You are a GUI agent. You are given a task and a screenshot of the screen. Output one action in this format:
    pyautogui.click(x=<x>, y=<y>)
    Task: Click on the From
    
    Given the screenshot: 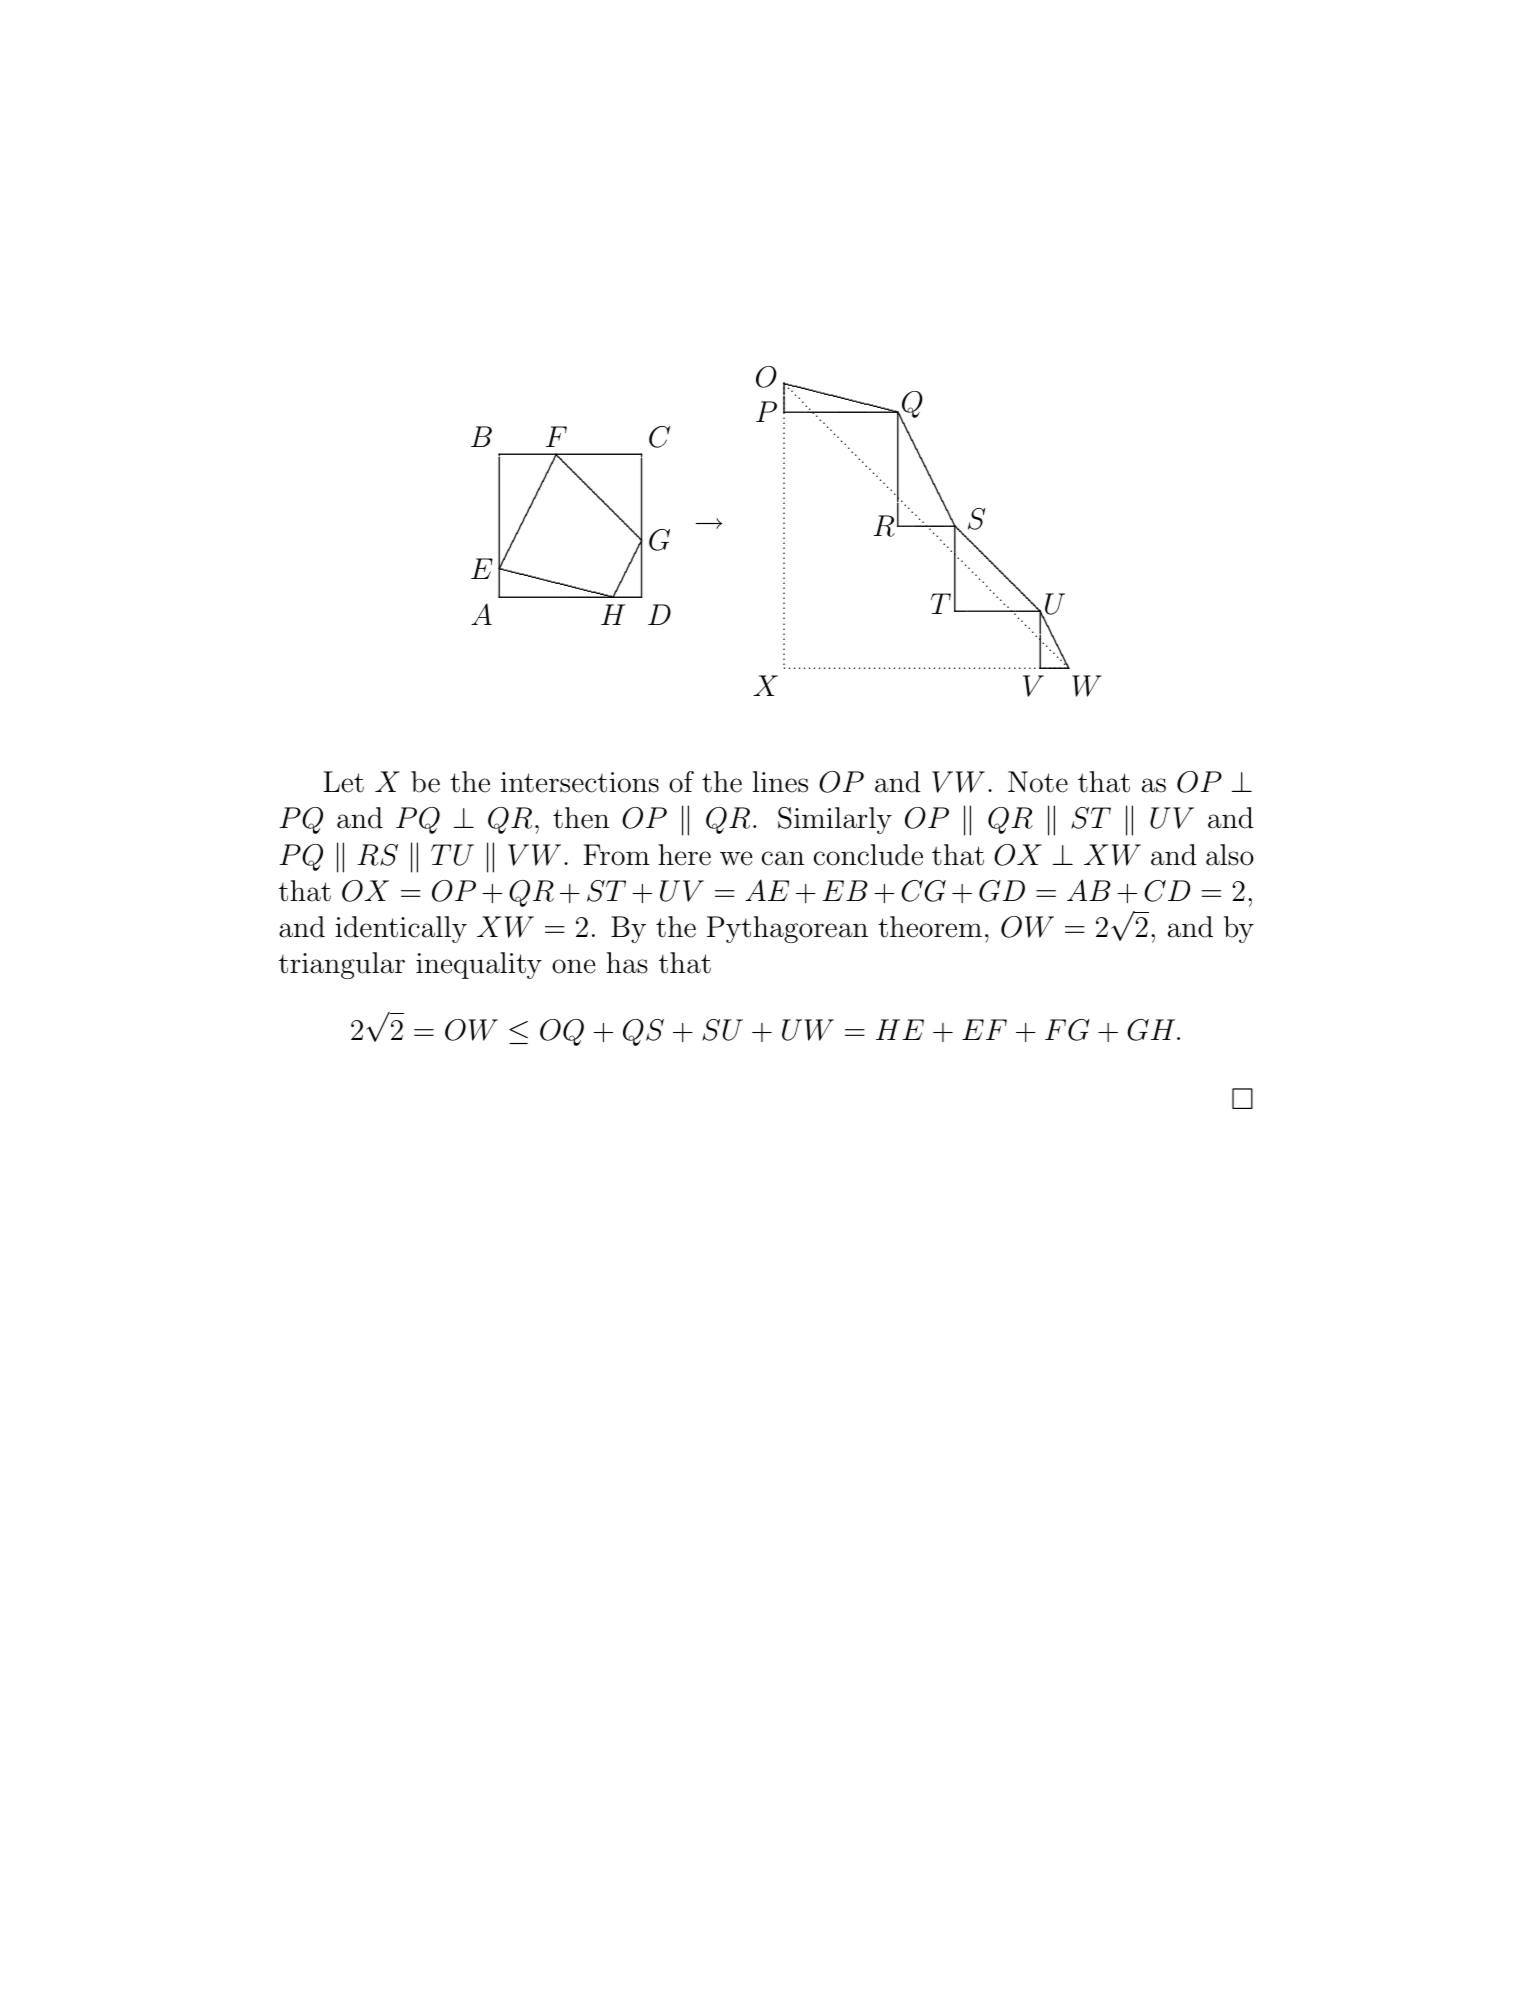 What is the action you would take?
    pyautogui.click(x=616, y=855)
